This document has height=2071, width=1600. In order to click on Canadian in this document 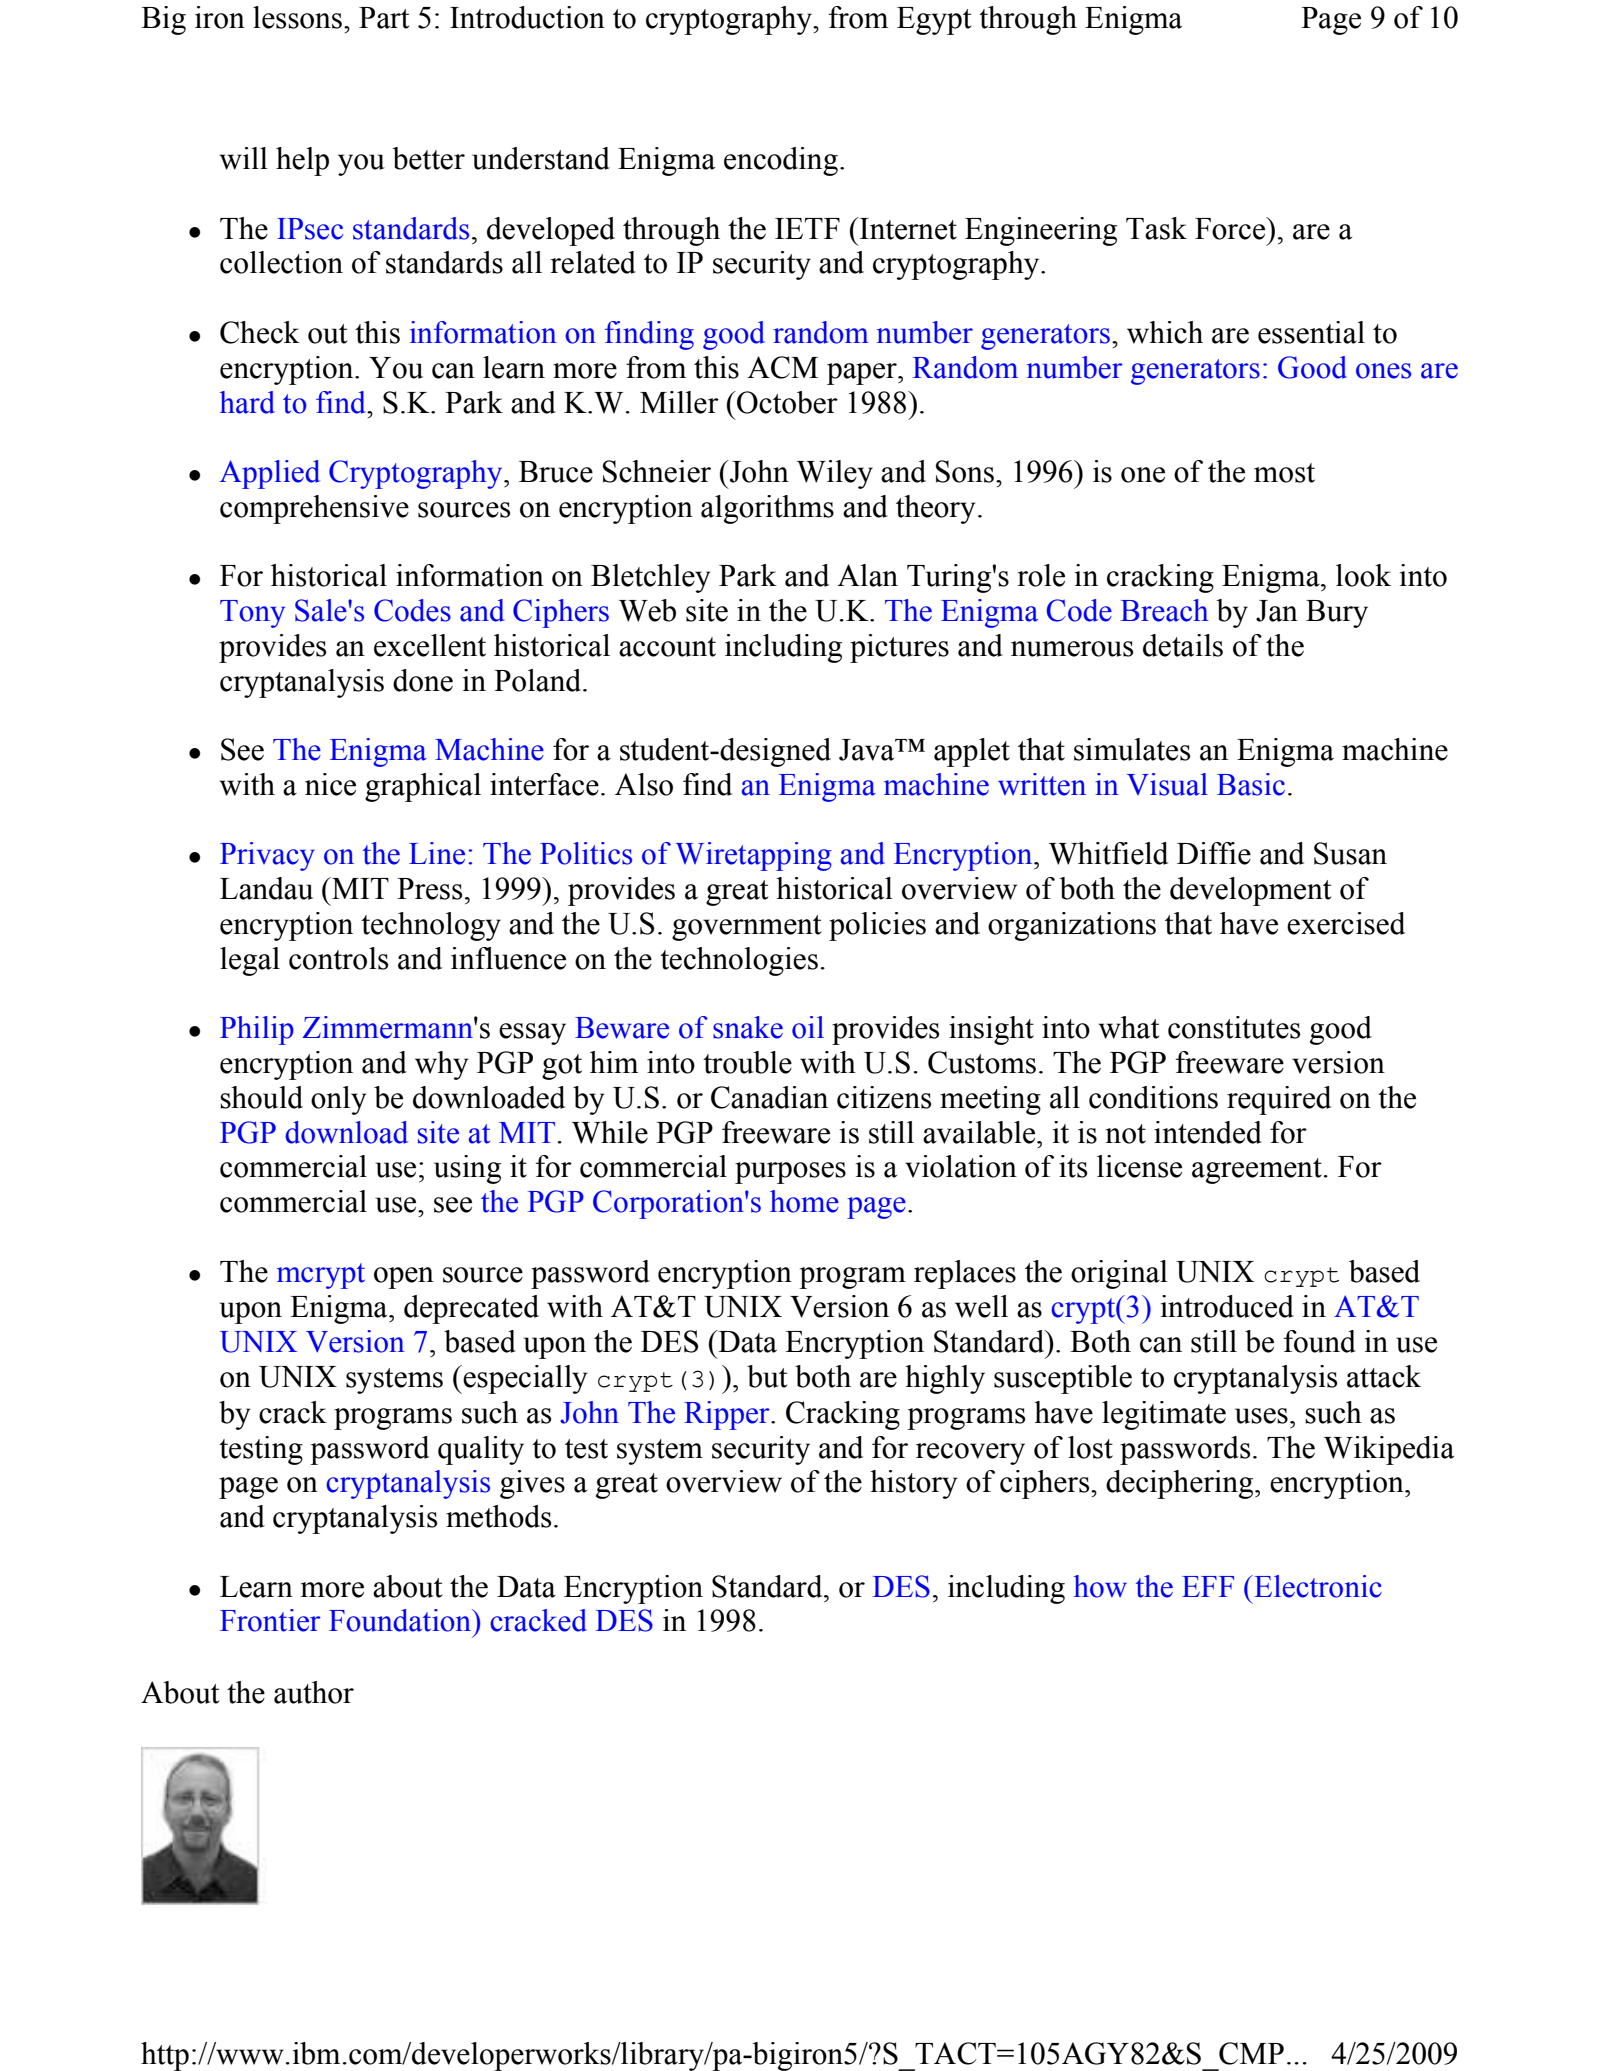, I will do `click(769, 1097)`.
